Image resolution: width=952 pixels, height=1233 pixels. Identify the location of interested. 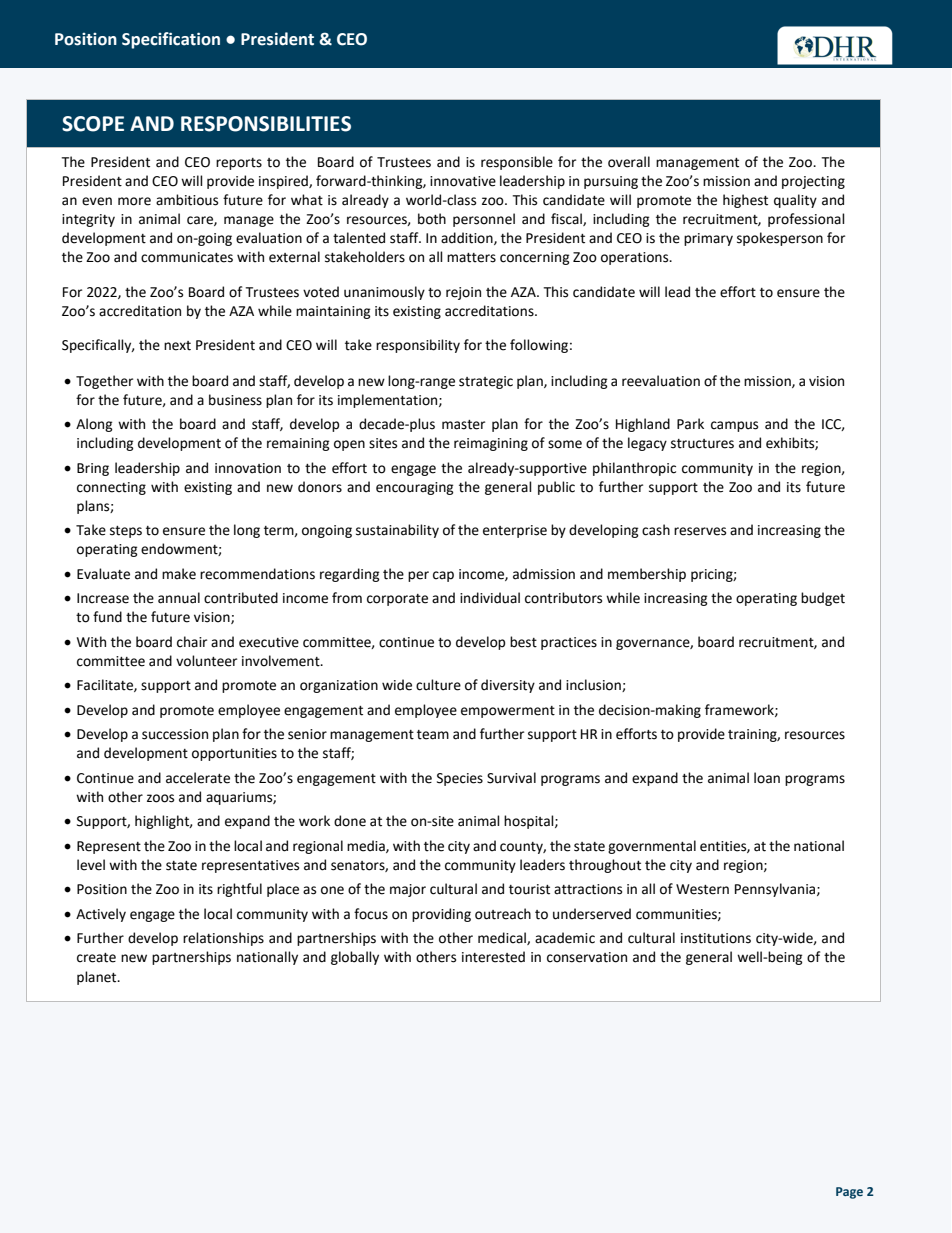
(493, 957).
